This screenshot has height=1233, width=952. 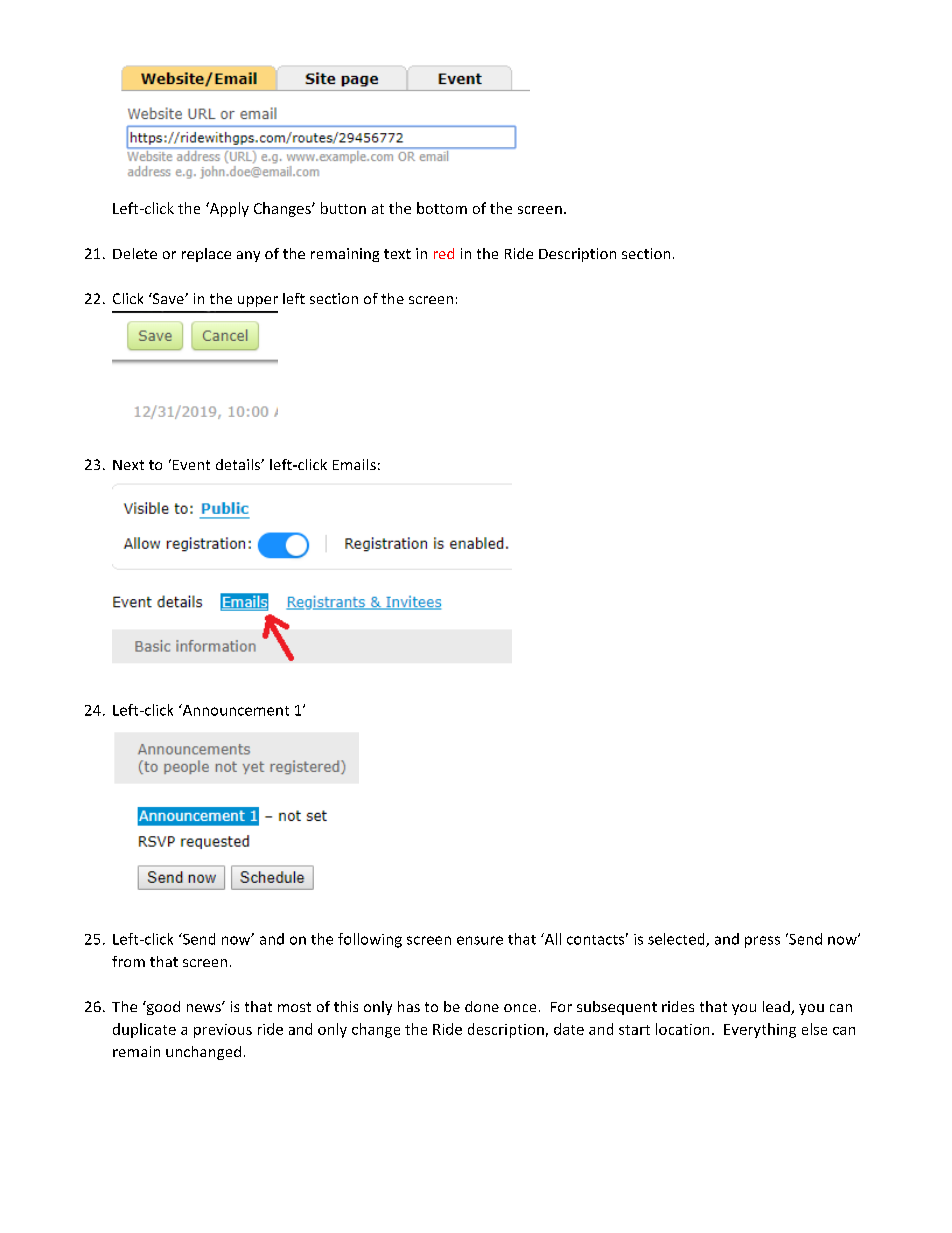 What do you see at coordinates (223, 1031) in the screenshot?
I see `previous` at bounding box center [223, 1031].
